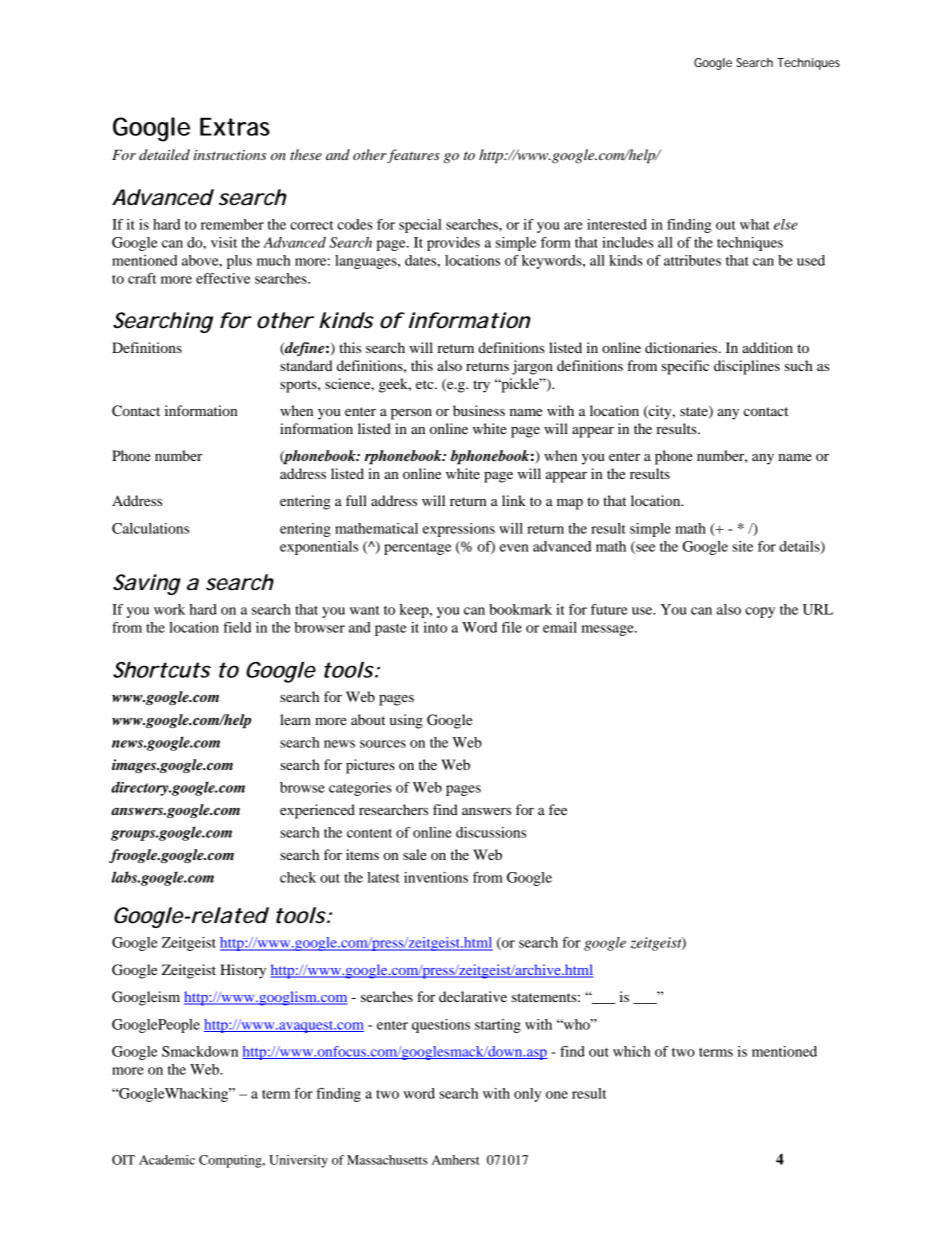 Image resolution: width=952 pixels, height=1233 pixels. Describe the element at coordinates (167, 1160) in the screenshot. I see `Academic` at that location.
